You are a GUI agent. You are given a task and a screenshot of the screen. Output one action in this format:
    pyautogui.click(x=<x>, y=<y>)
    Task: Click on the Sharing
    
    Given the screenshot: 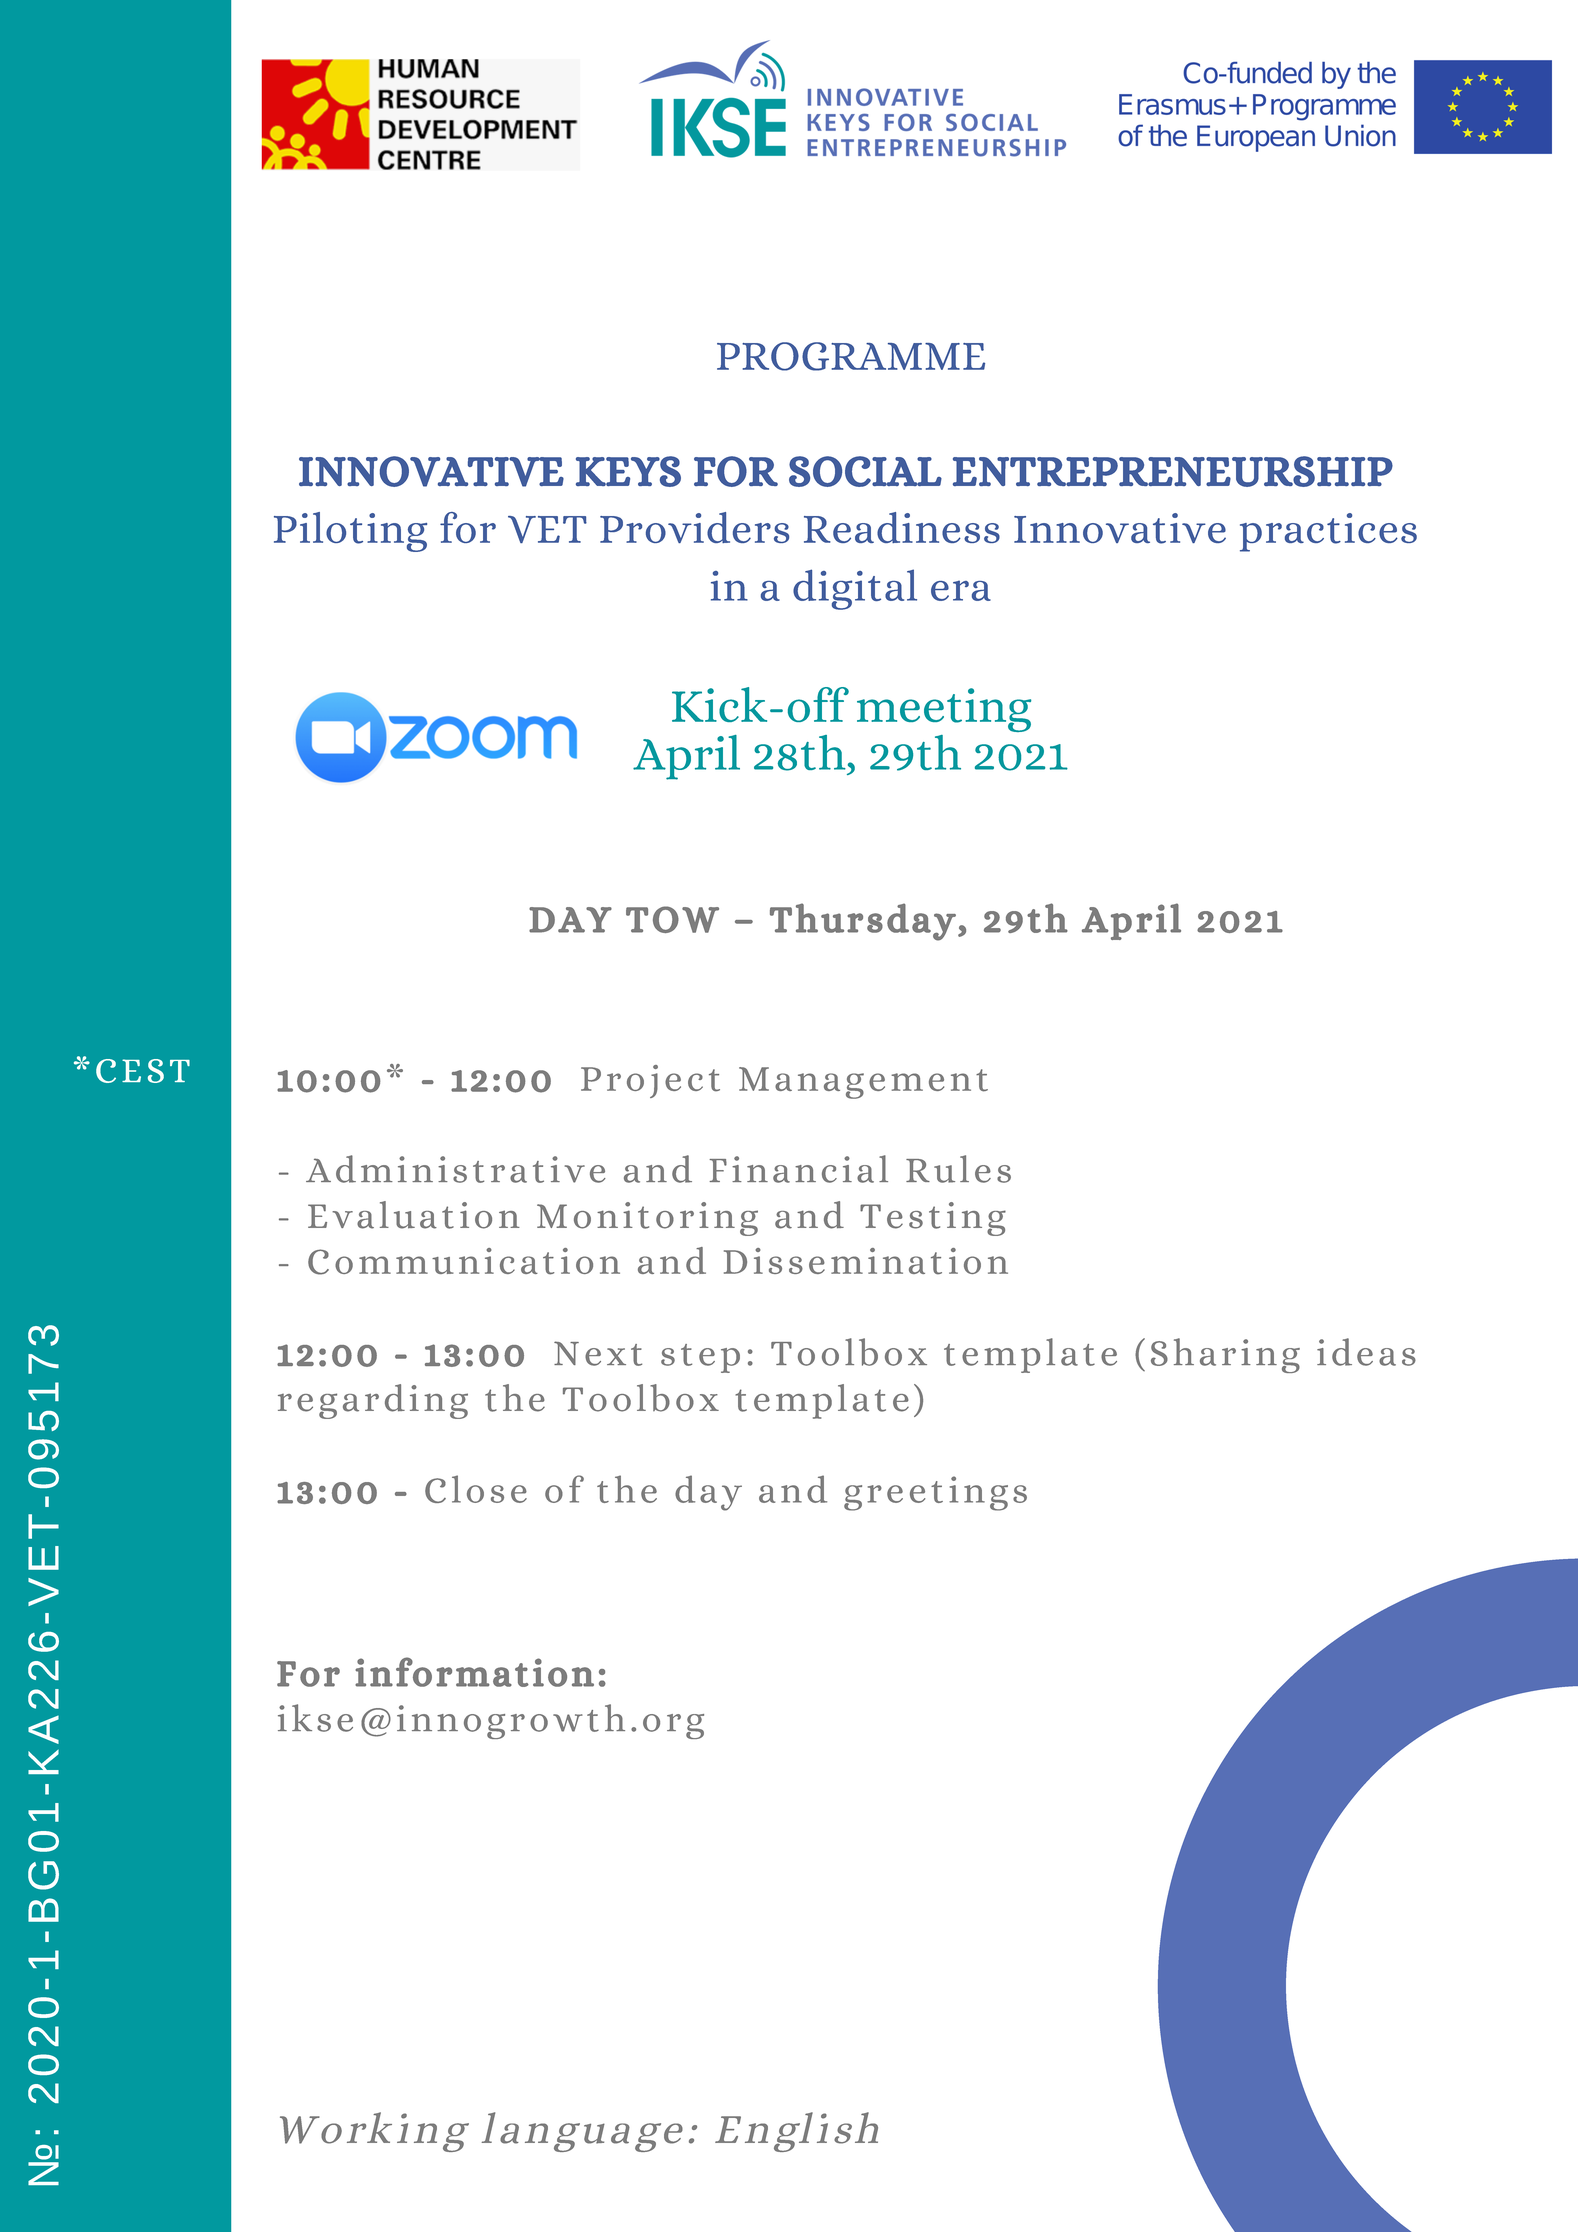 What is the action you would take?
    pyautogui.click(x=1225, y=1355)
